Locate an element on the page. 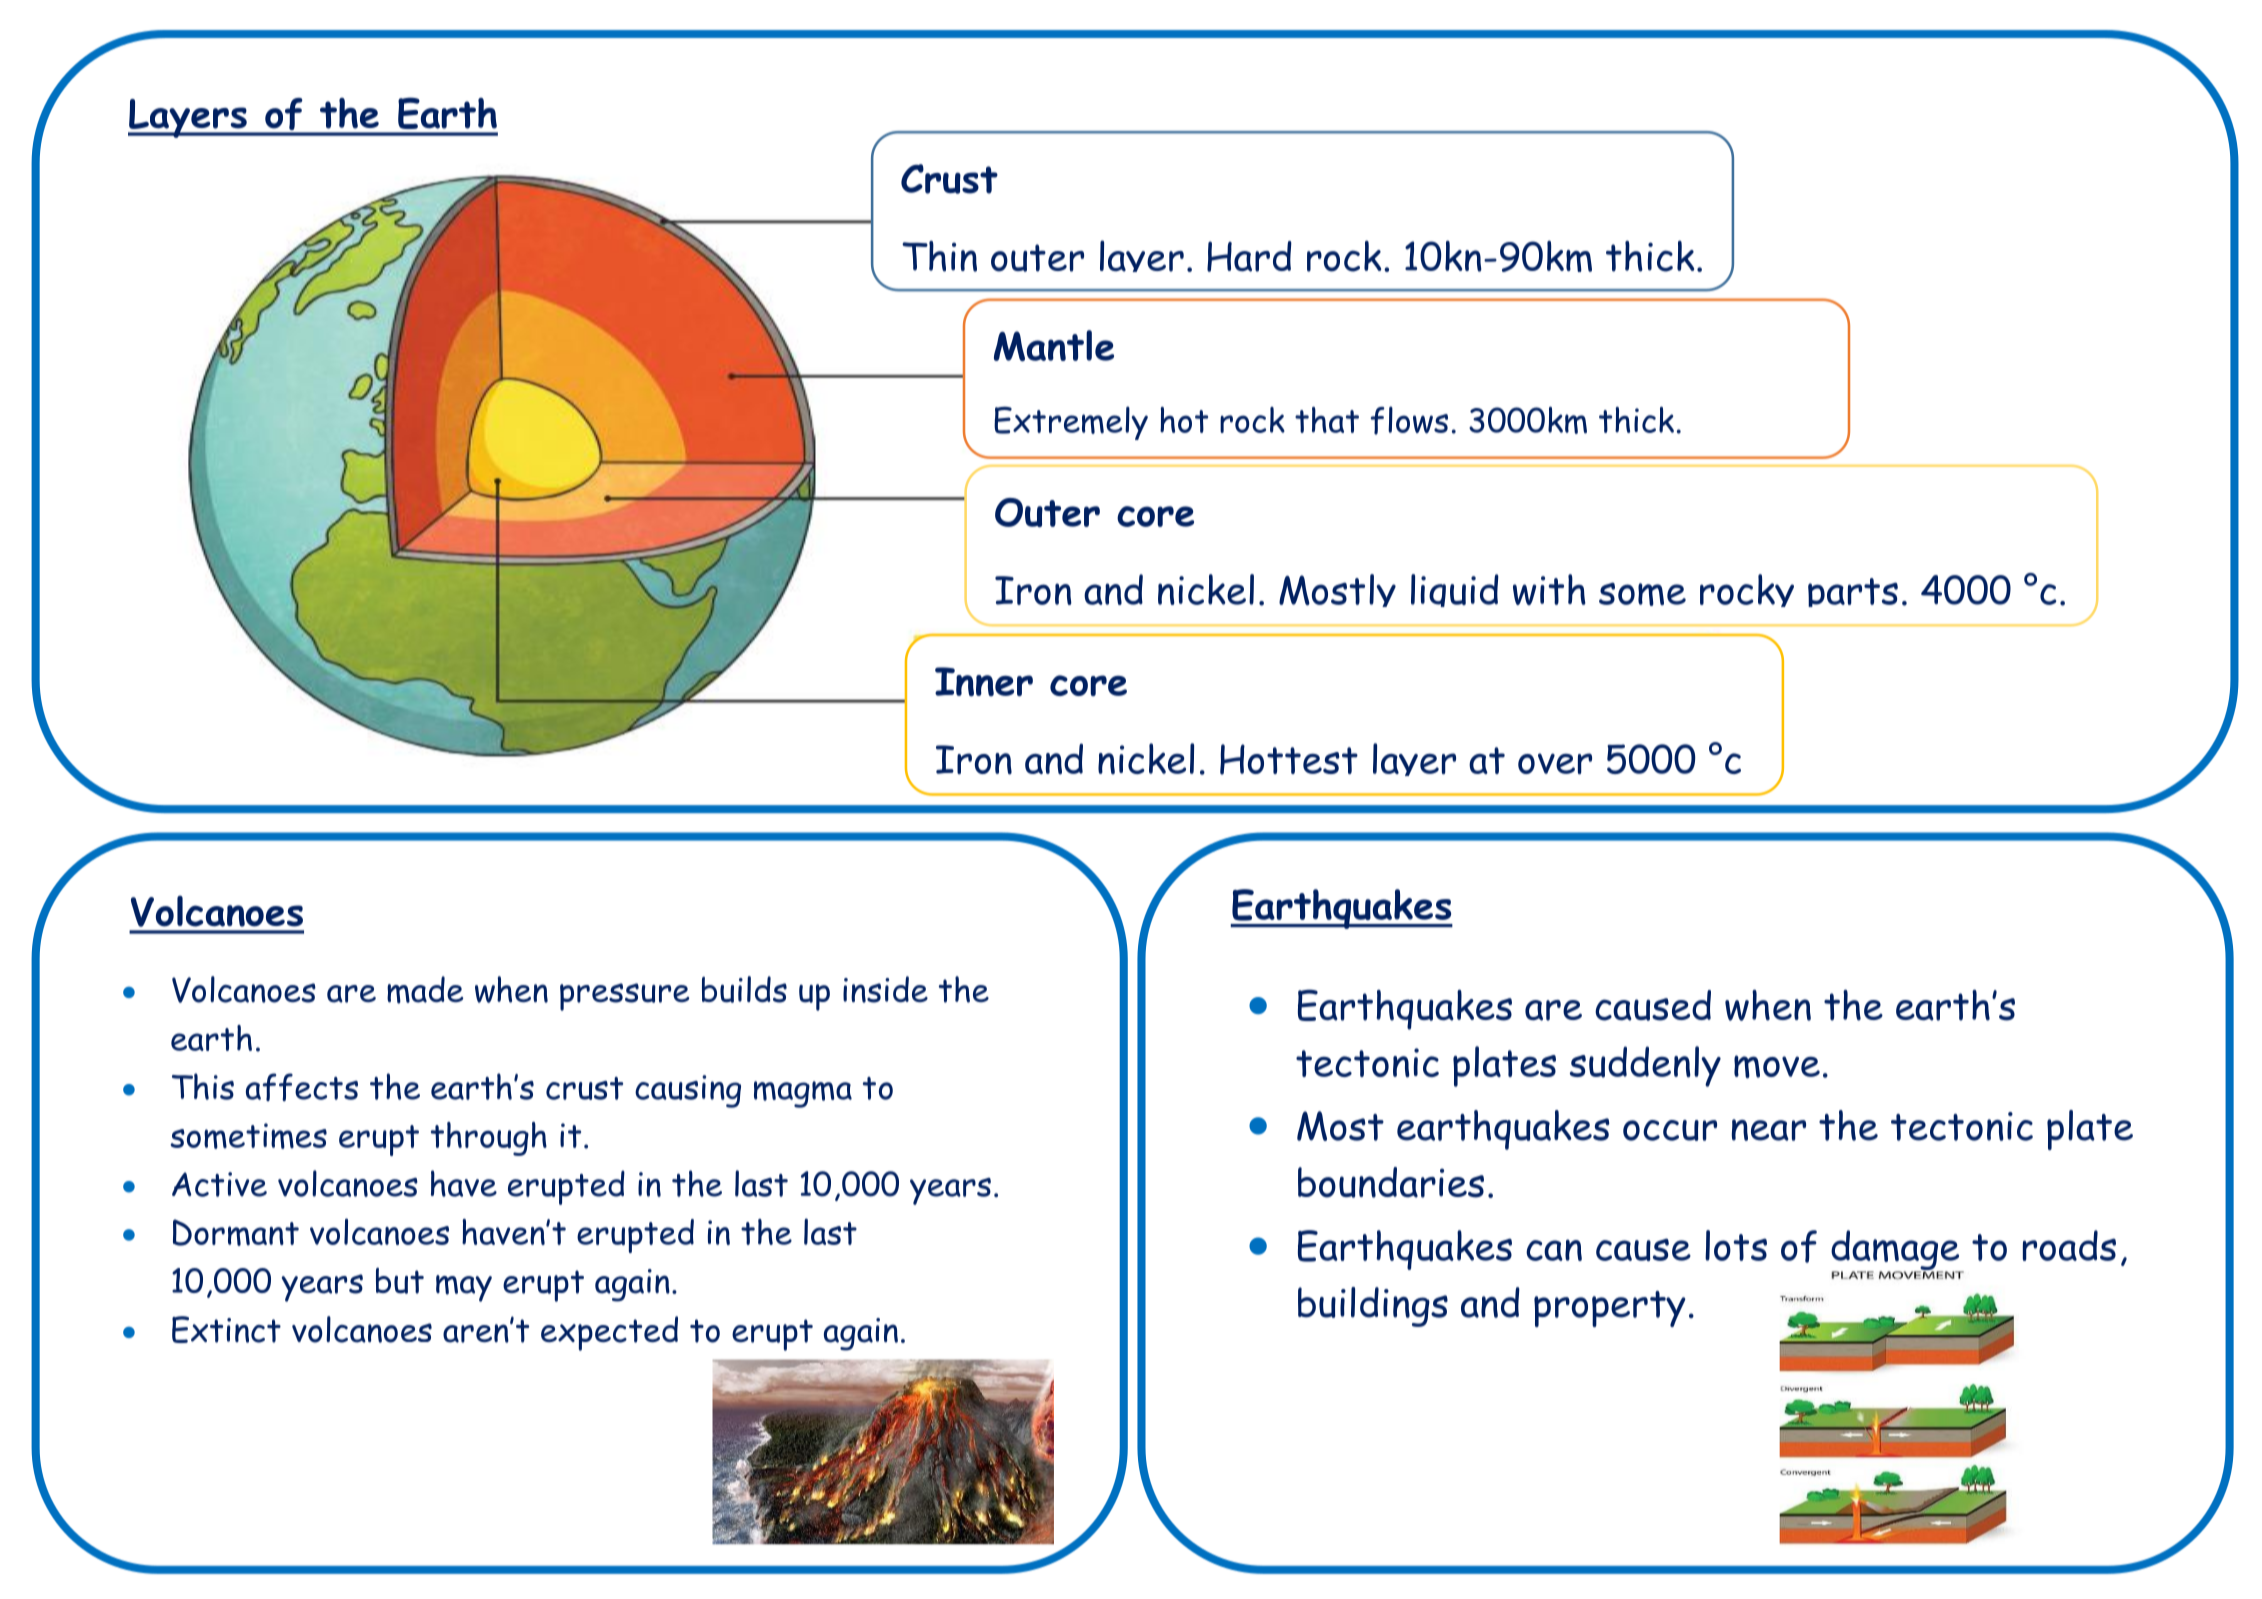  buildings is located at coordinates (1373, 1307).
